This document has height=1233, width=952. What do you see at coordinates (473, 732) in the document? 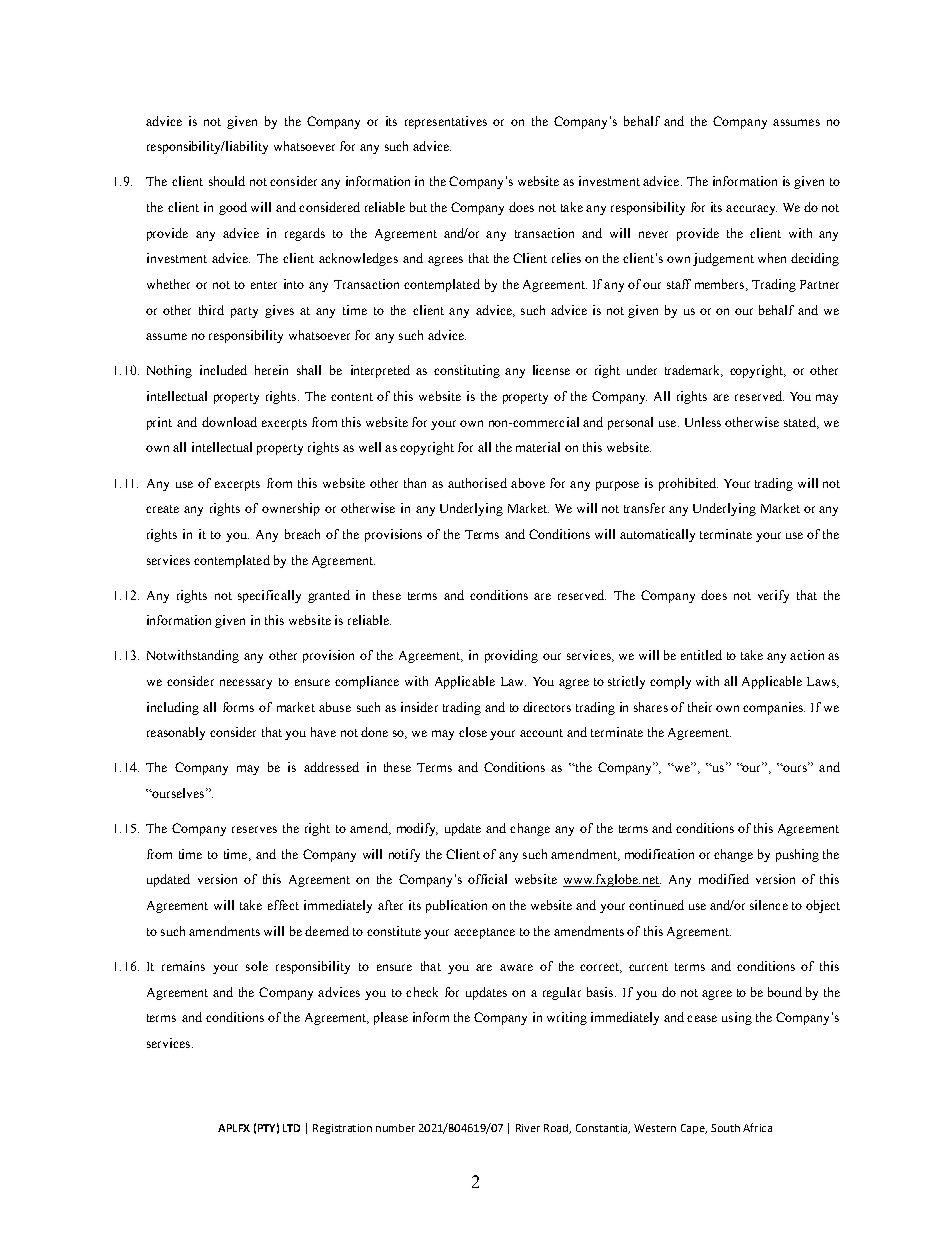
I see `close` at bounding box center [473, 732].
